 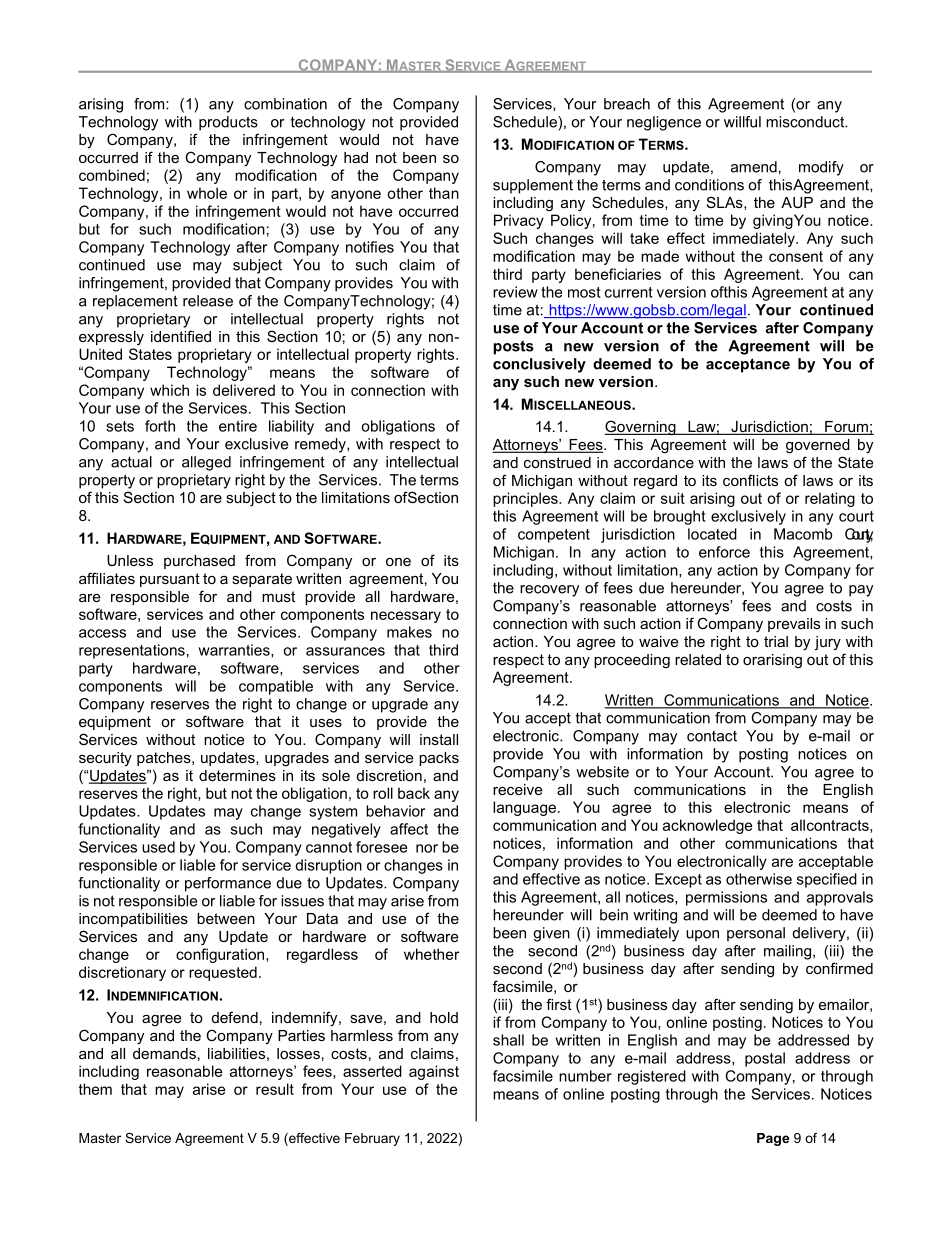 I want to click on pursuant, so click(x=170, y=580).
